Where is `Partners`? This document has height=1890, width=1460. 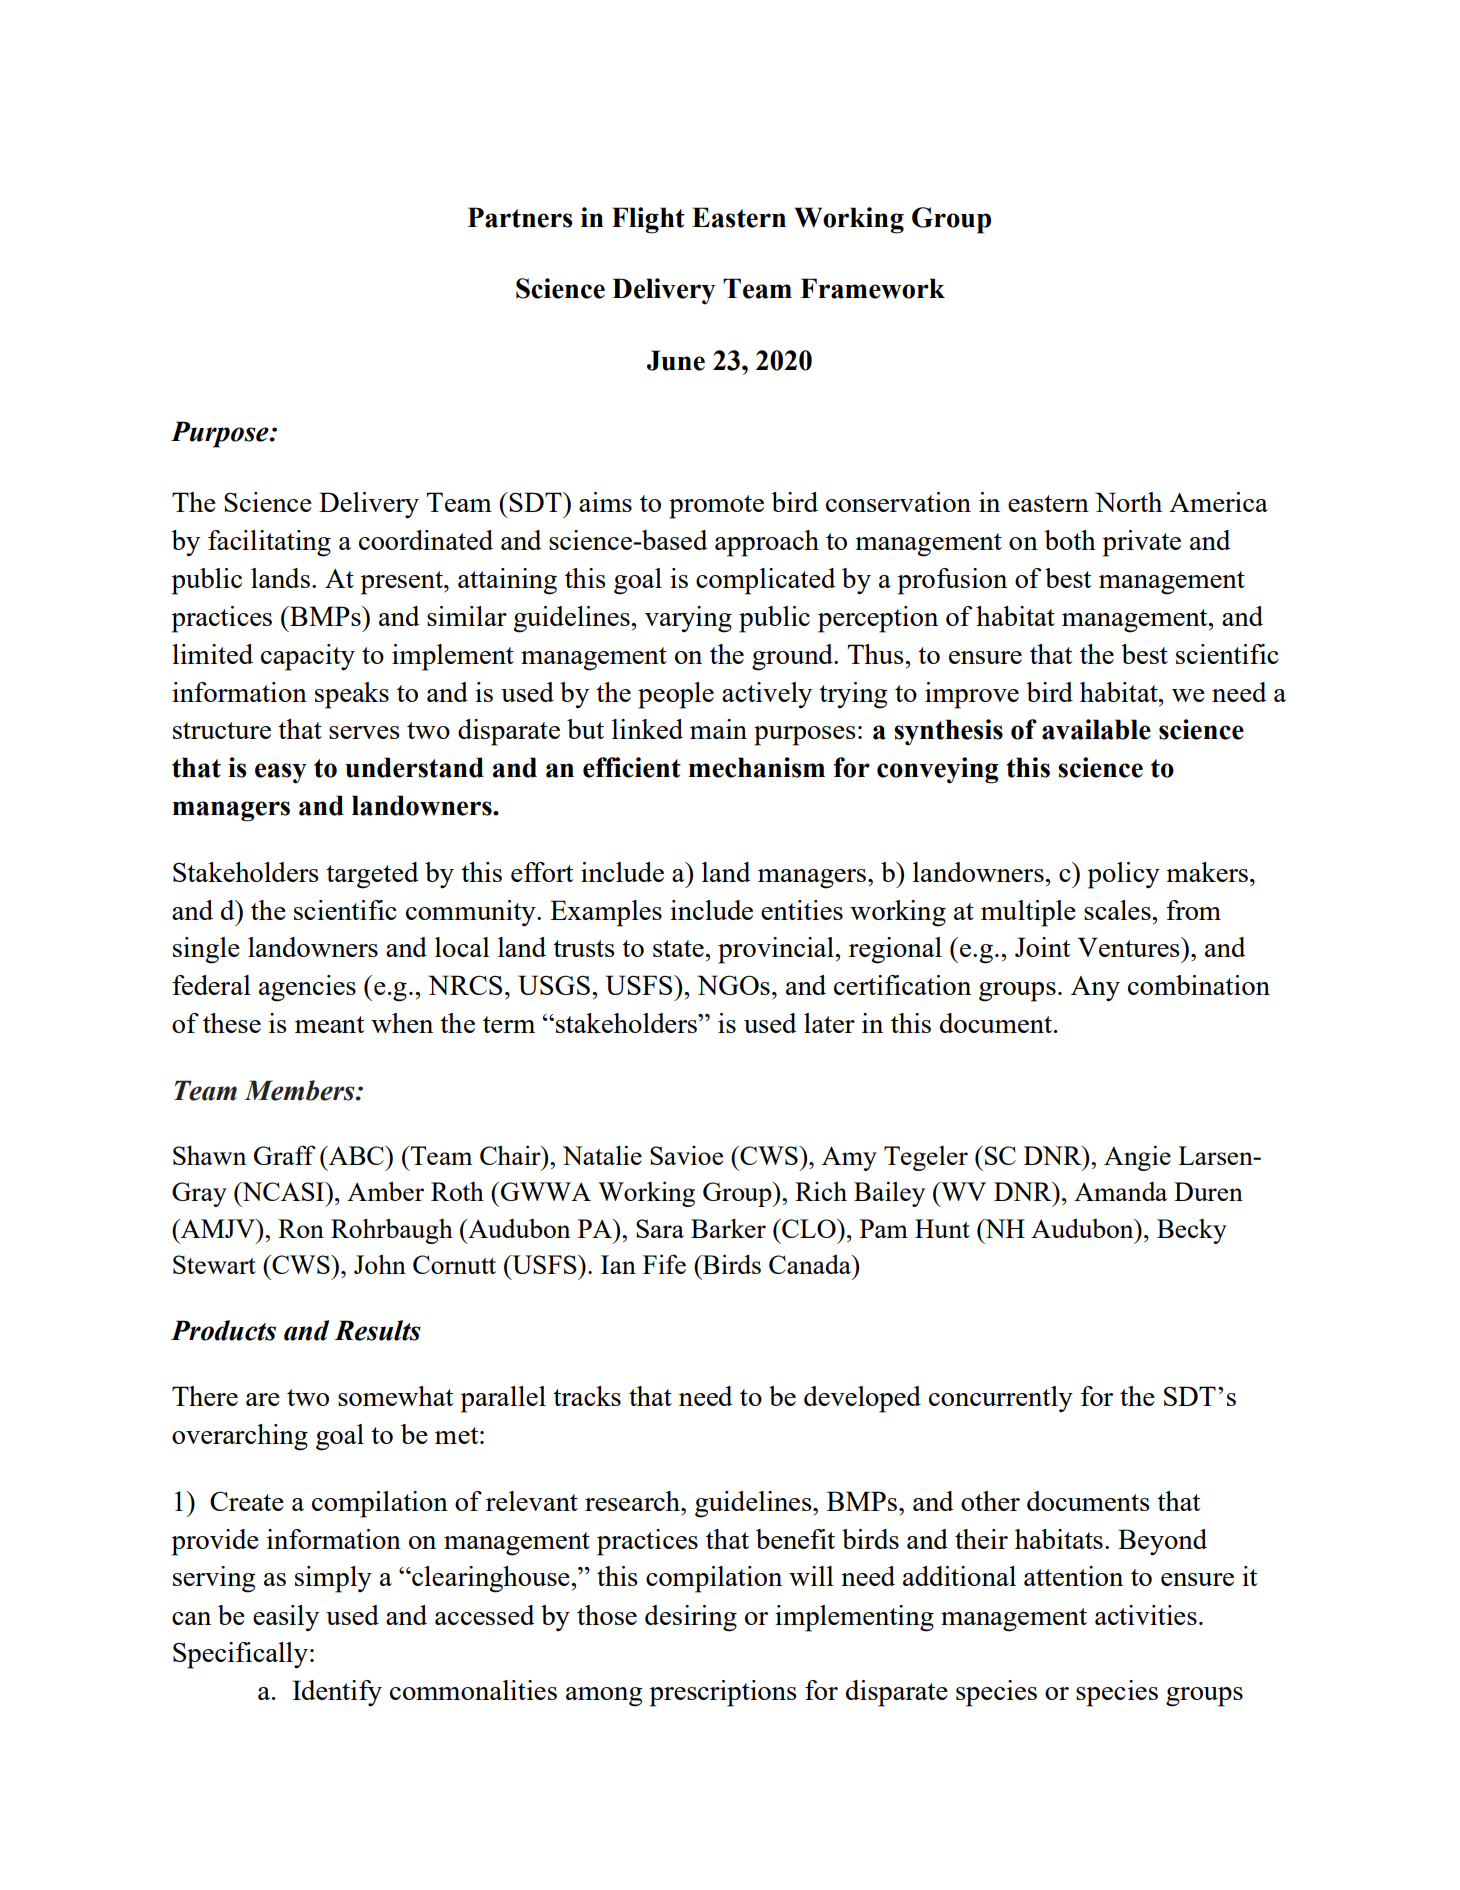
Partners is located at coordinates (520, 217).
